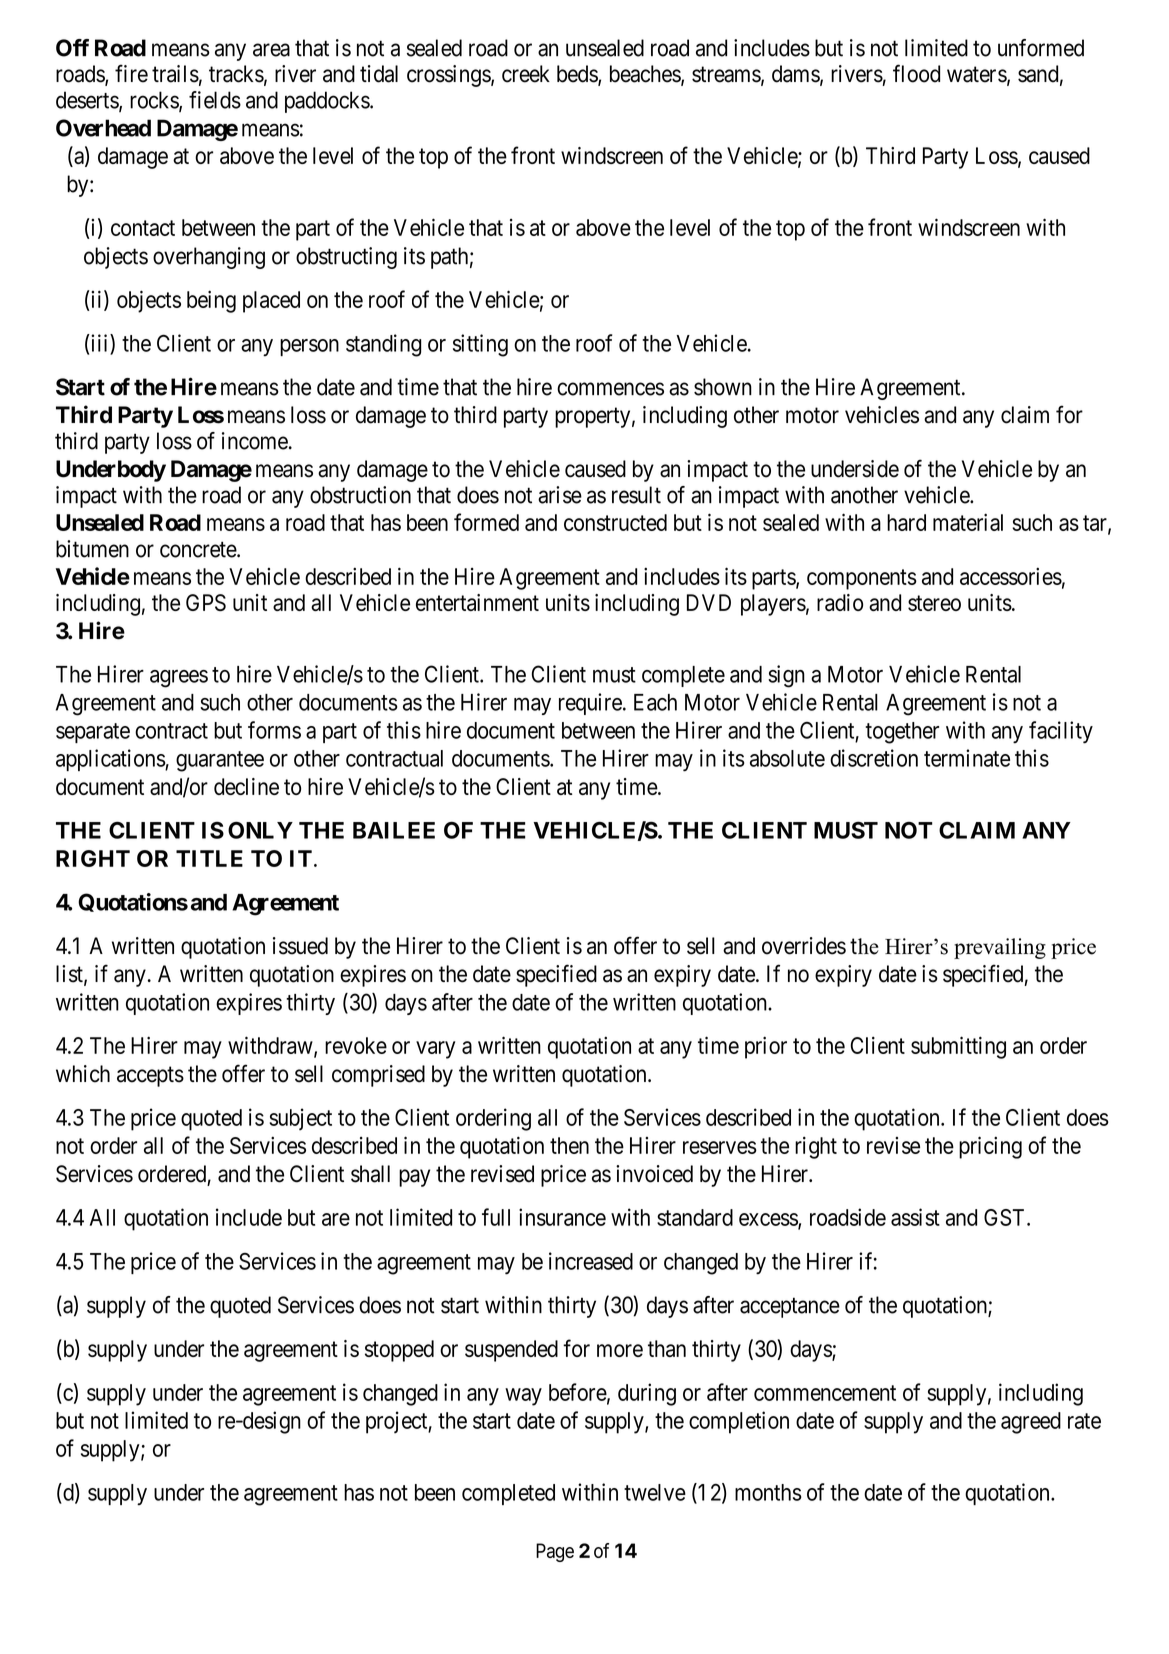 This page has height=1654, width=1169. Describe the element at coordinates (399, 1351) in the page. I see `stopped` at that location.
